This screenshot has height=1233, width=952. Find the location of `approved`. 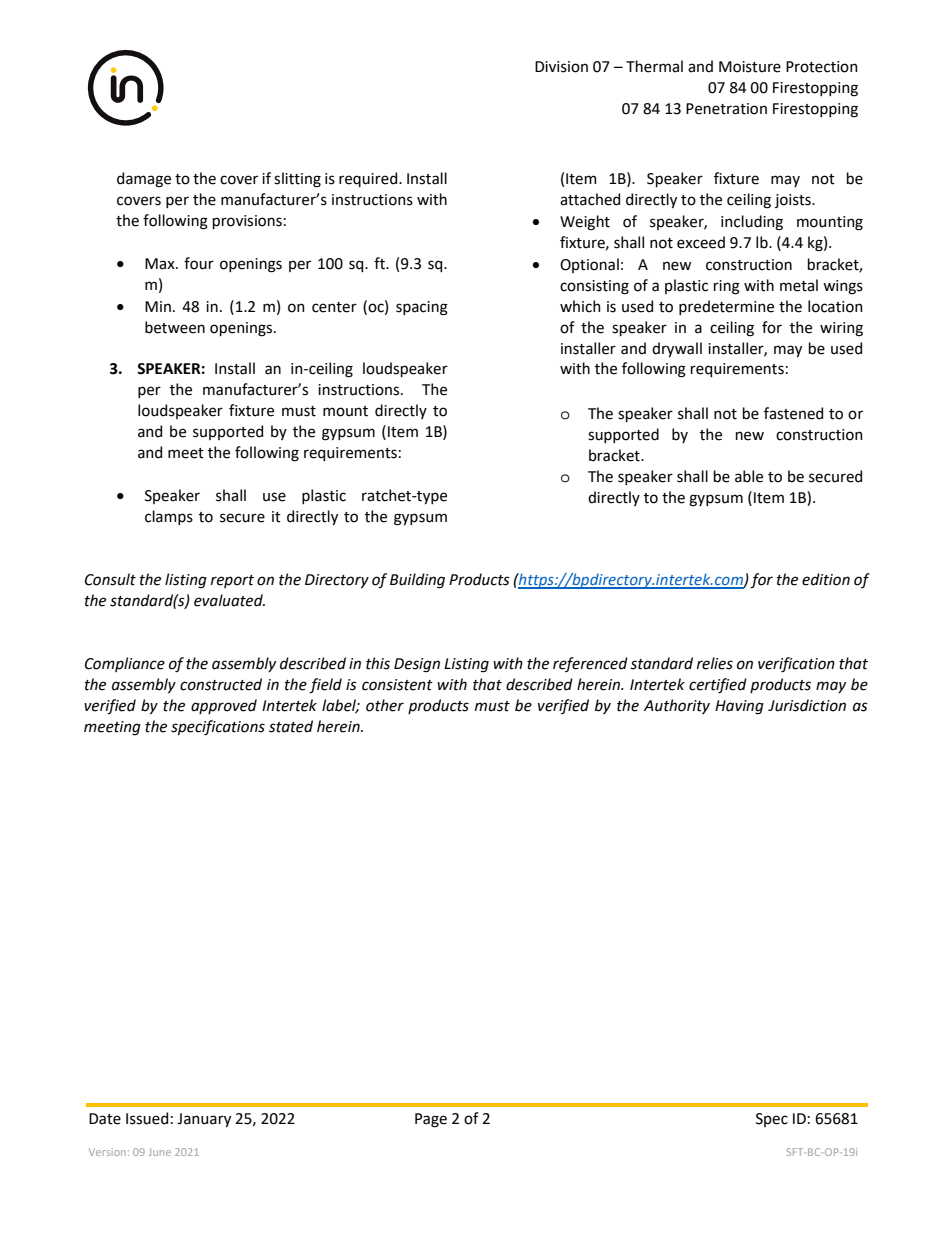

approved is located at coordinates (224, 706).
